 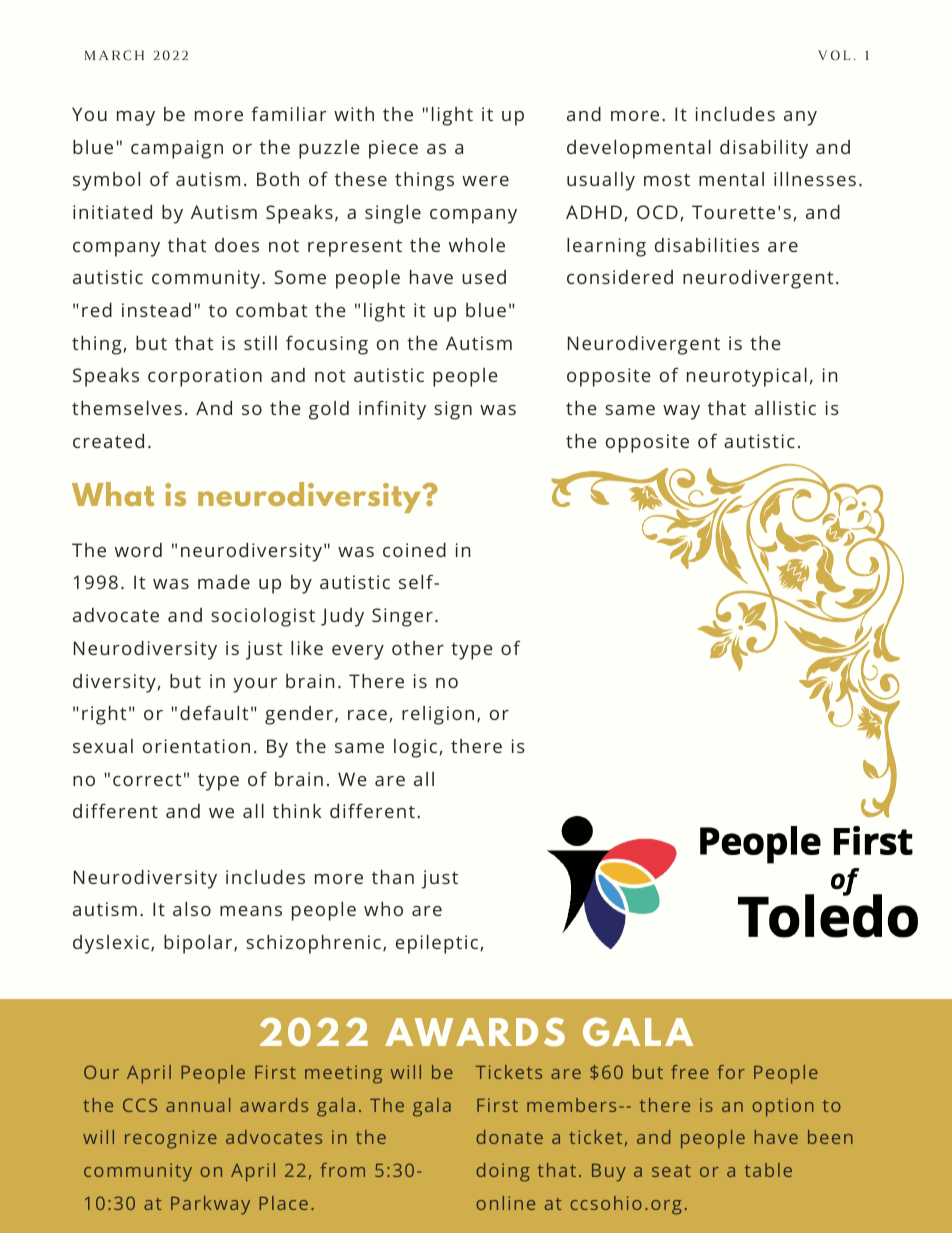 What do you see at coordinates (393, 149) in the screenshot?
I see `piece` at bounding box center [393, 149].
